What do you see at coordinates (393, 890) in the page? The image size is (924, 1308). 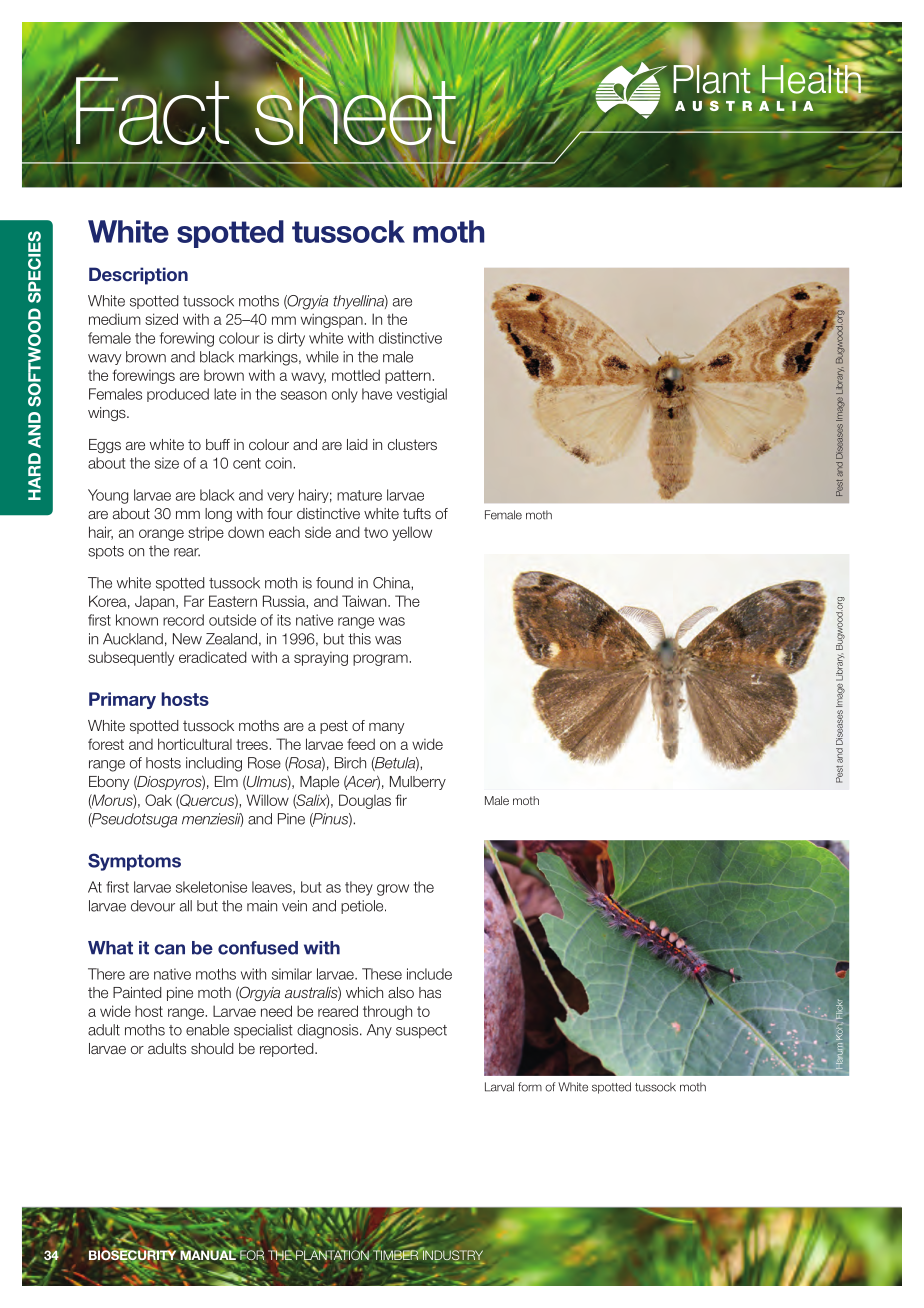 I see `grow` at bounding box center [393, 890].
